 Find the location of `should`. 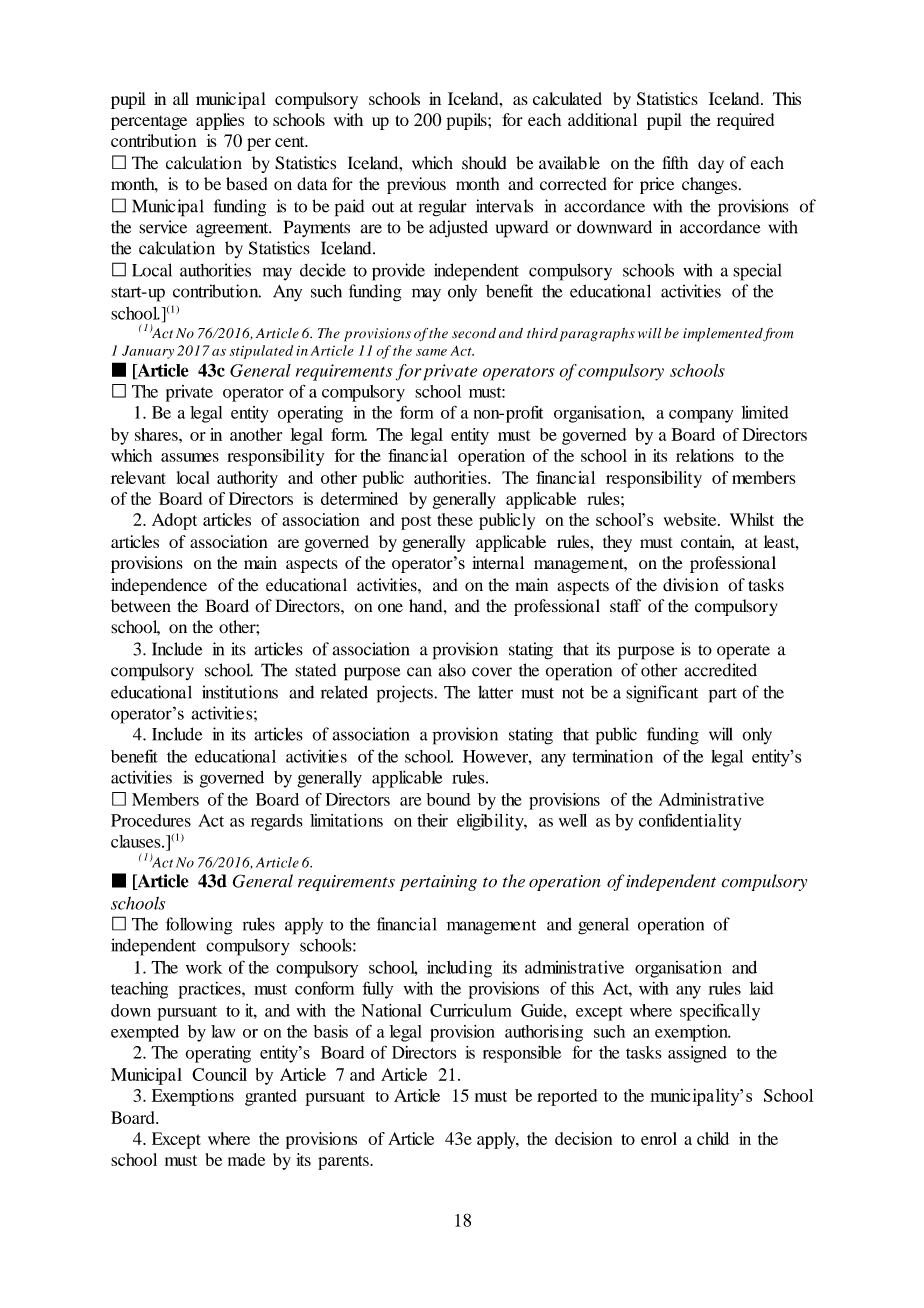

should is located at coordinates (484, 163).
